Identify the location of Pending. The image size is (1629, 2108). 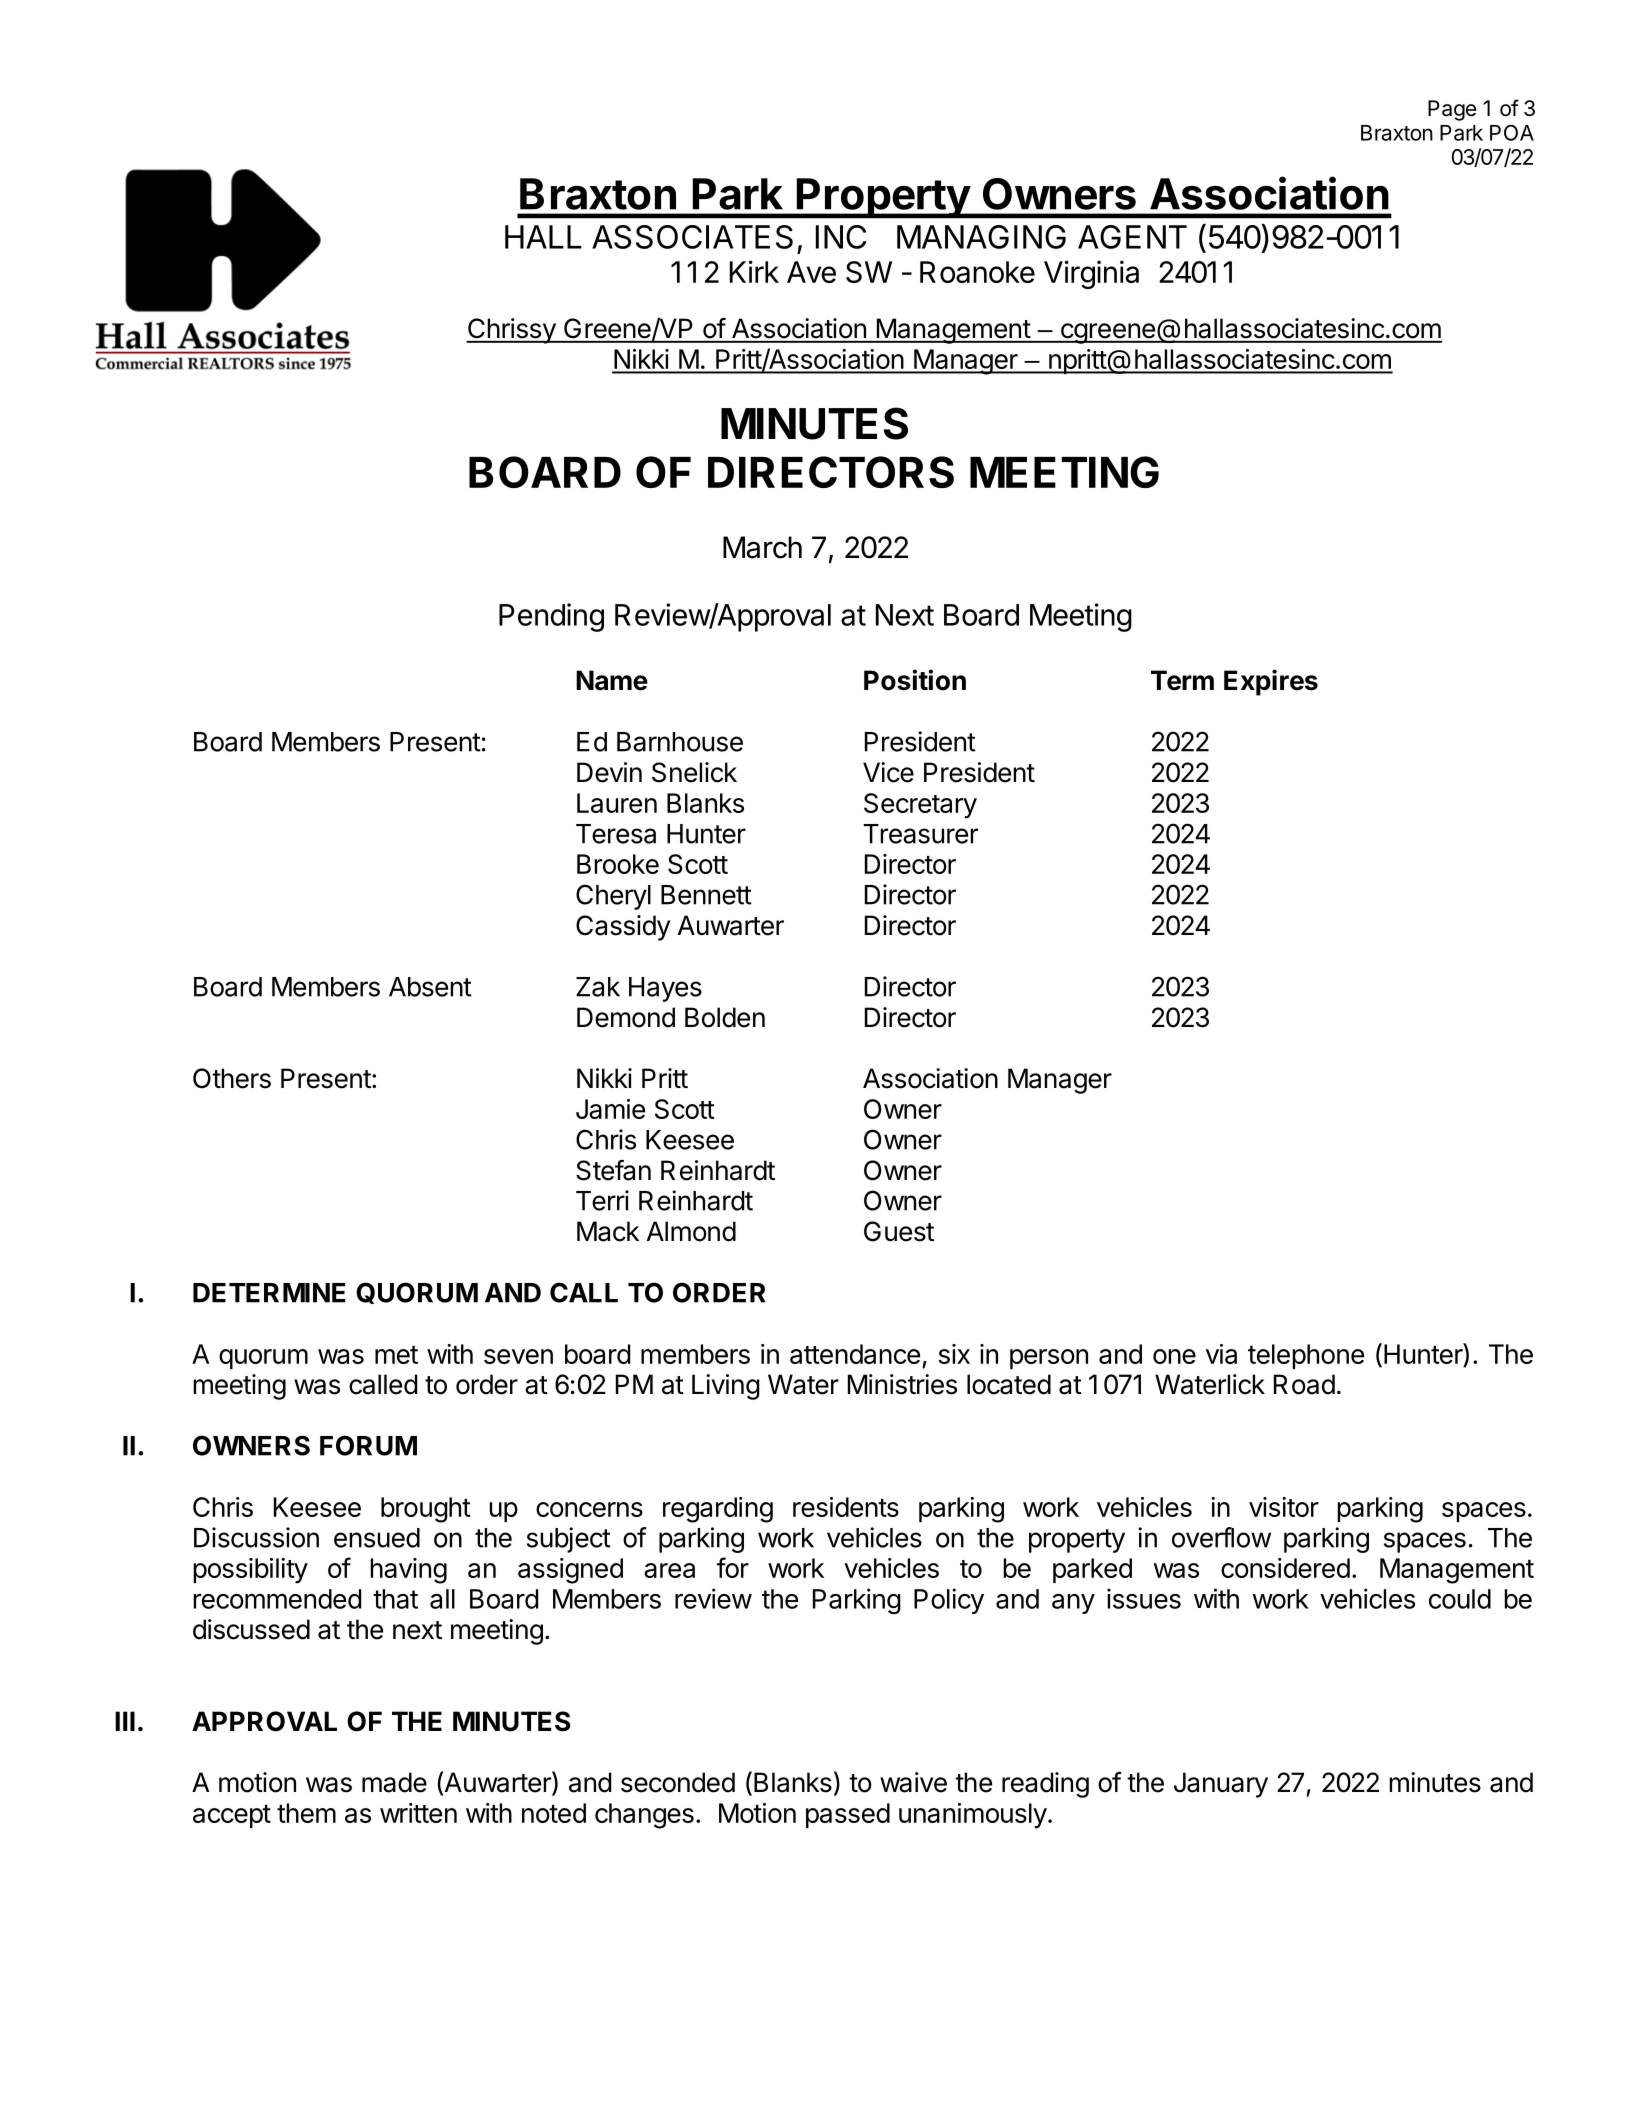
(551, 617).
